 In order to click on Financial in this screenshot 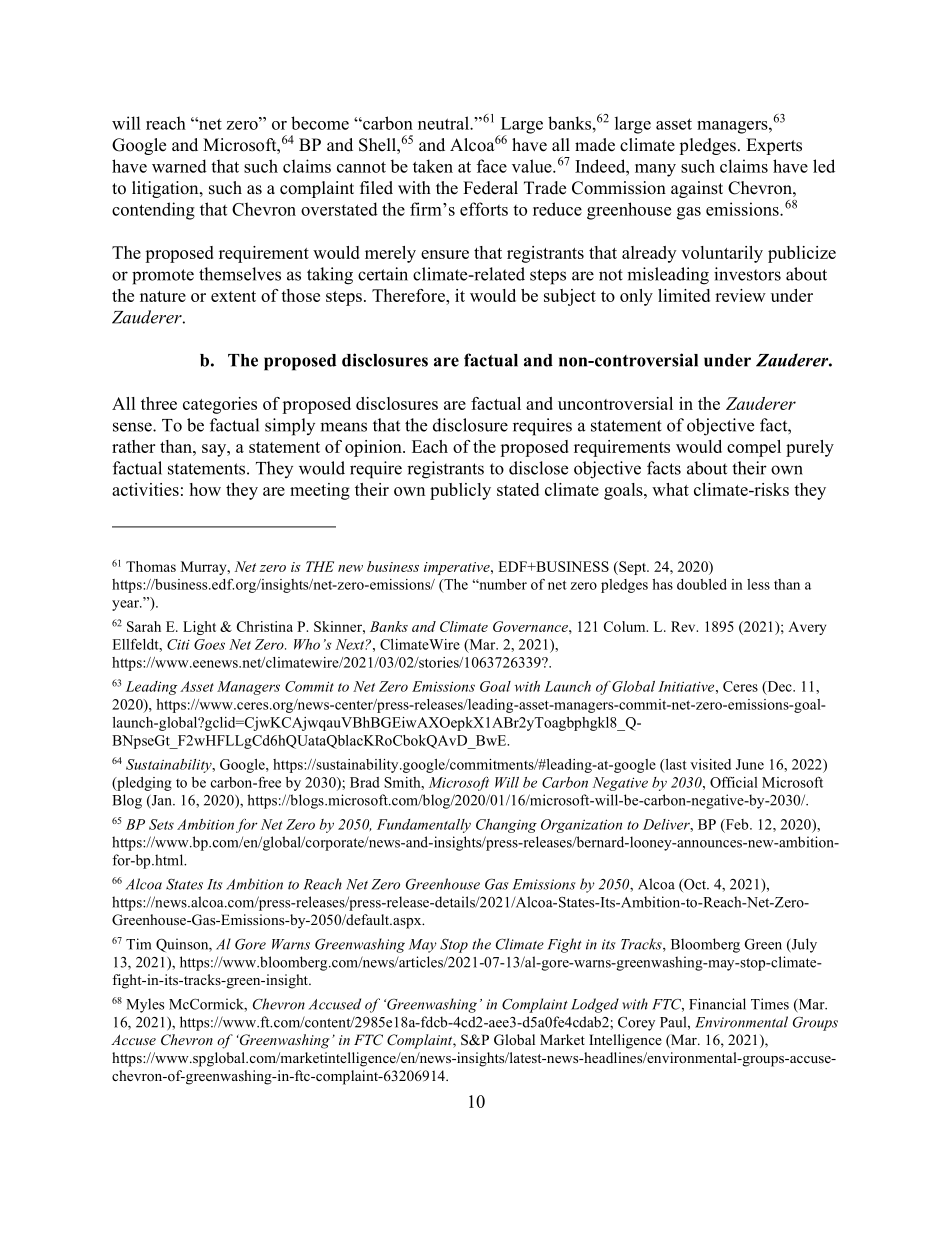, I will do `click(717, 1004)`.
